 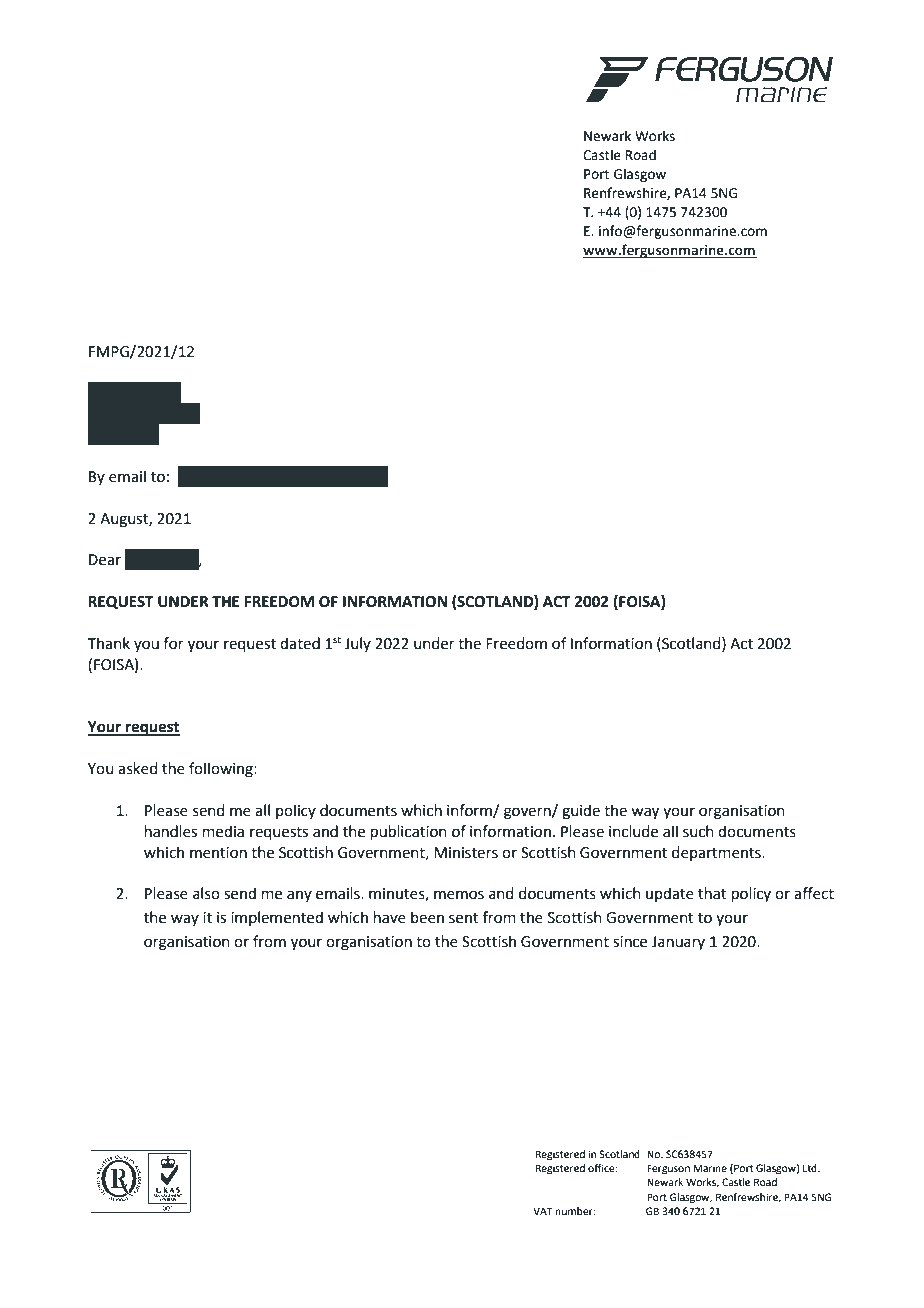 I want to click on January, so click(x=678, y=943).
